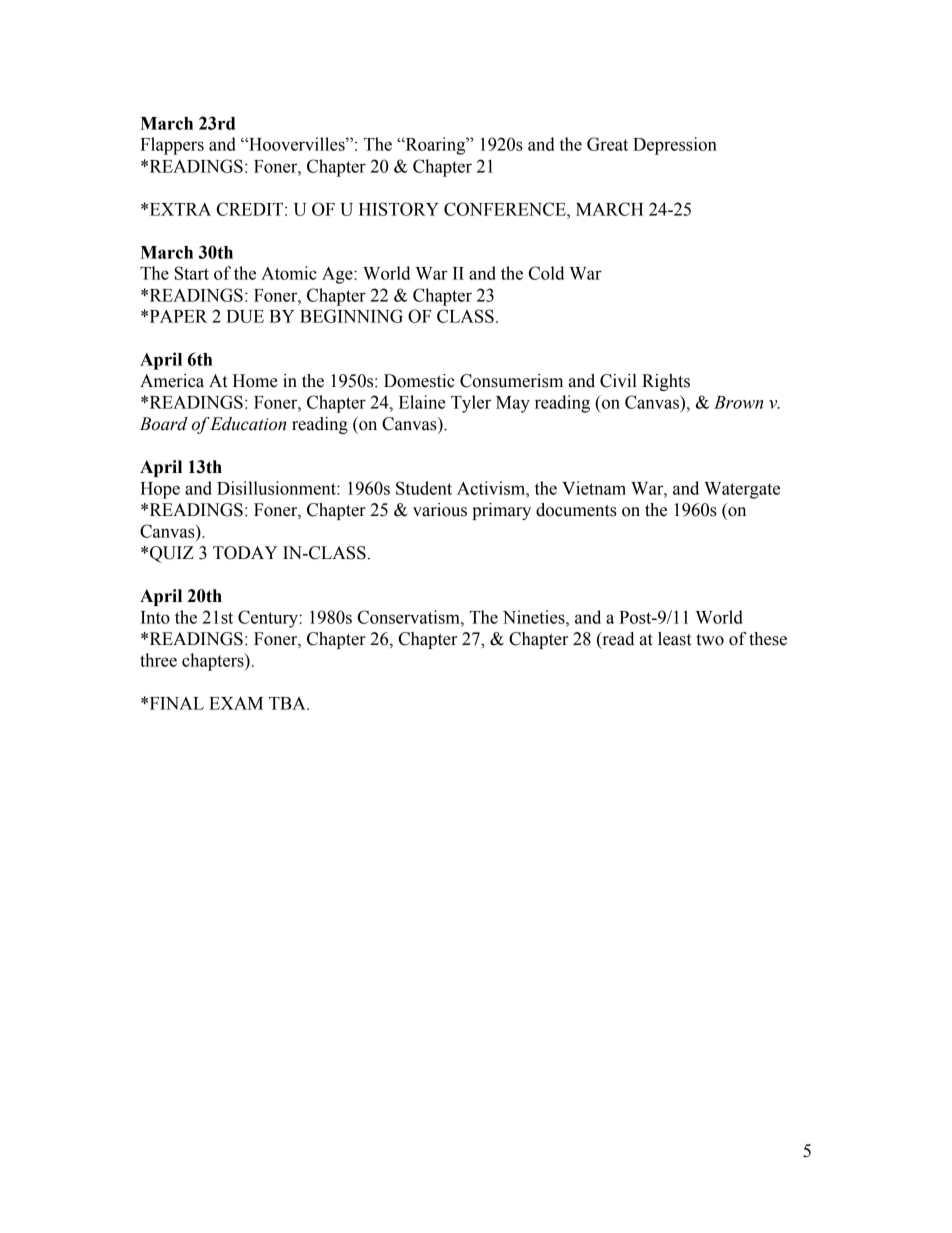  What do you see at coordinates (506, 209) in the page?
I see `CONFERENCE` at bounding box center [506, 209].
